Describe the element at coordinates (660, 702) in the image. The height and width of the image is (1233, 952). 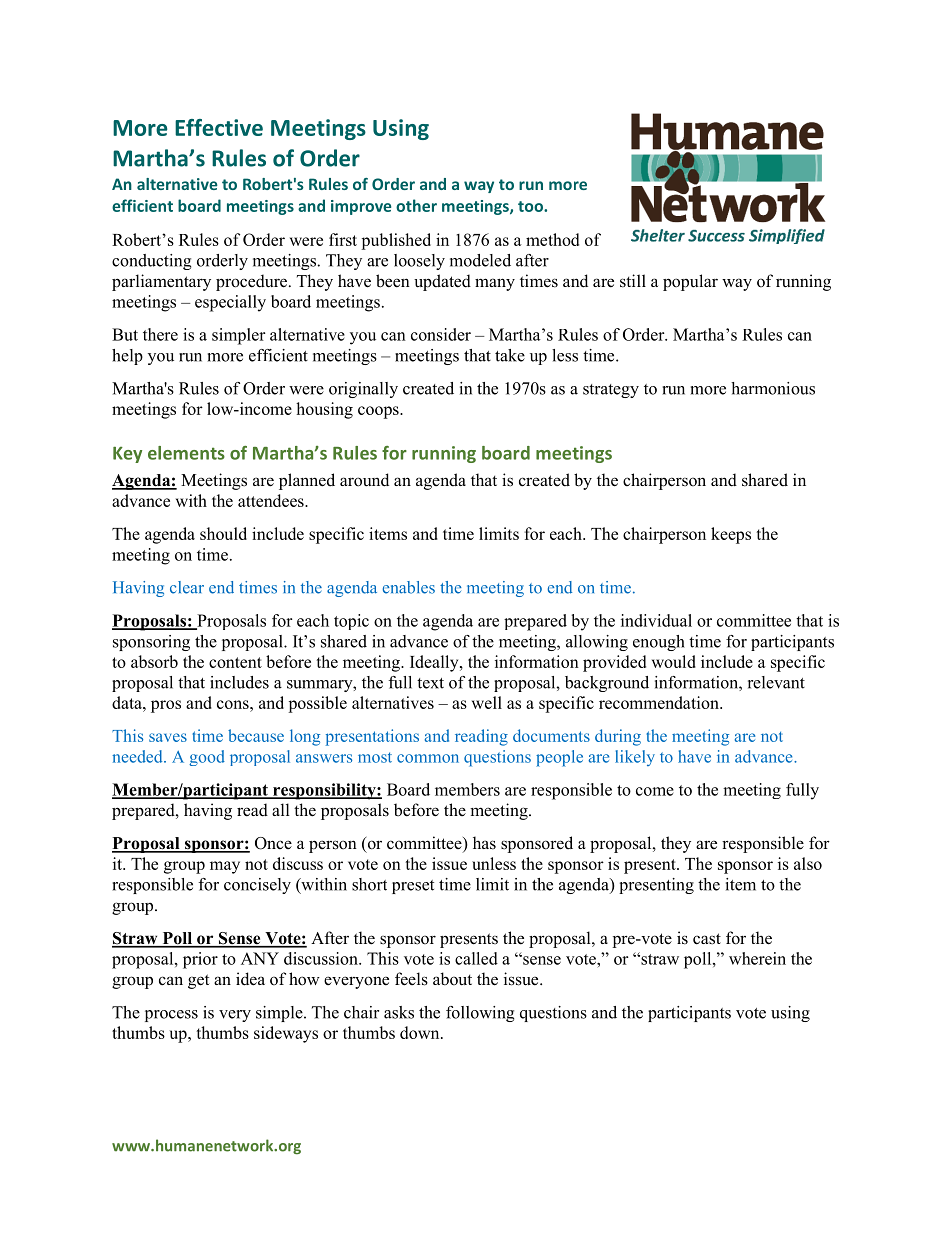
I see `recommendation` at that location.
